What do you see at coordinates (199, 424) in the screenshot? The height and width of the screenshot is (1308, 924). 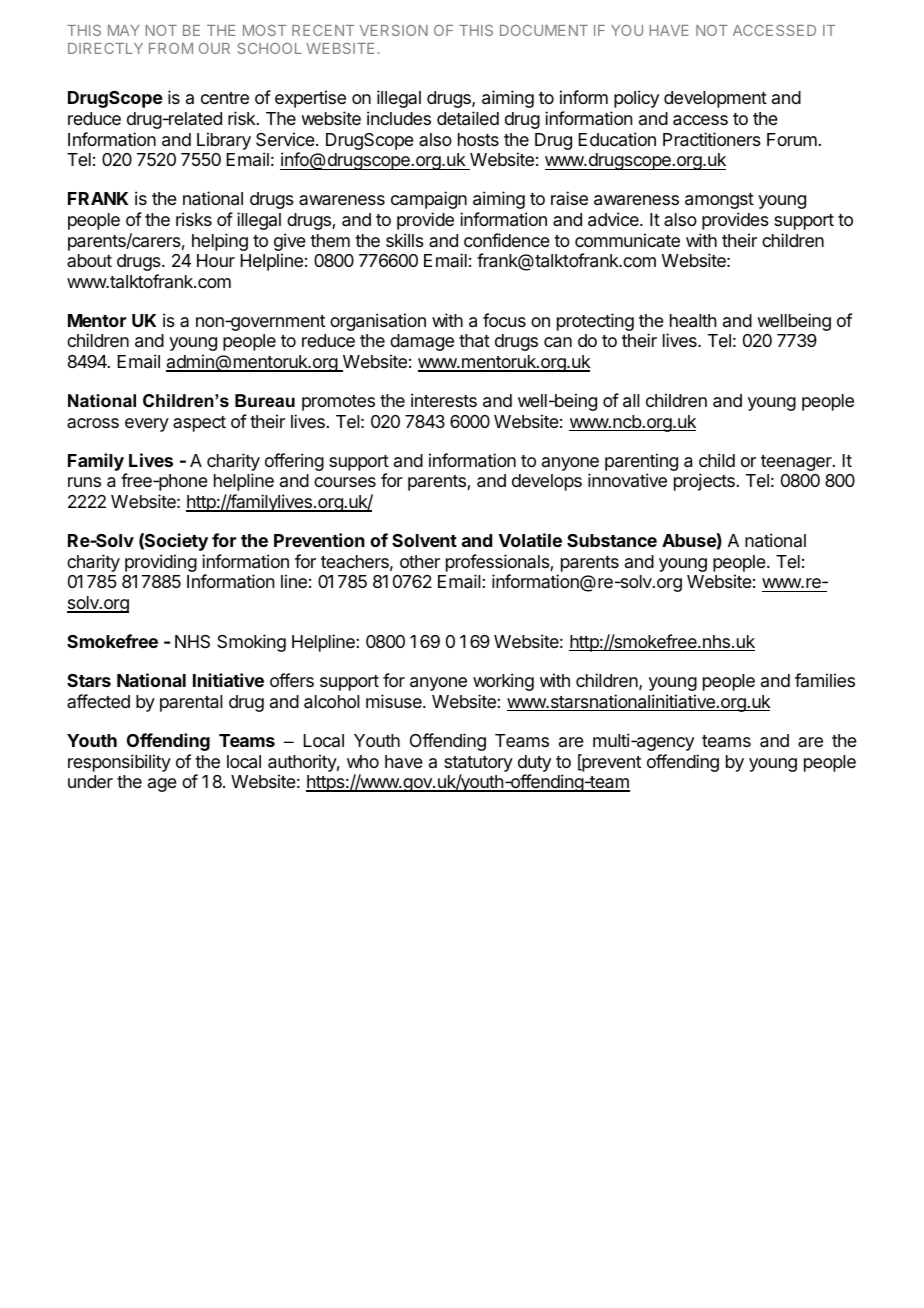 I see `aspect` at bounding box center [199, 424].
